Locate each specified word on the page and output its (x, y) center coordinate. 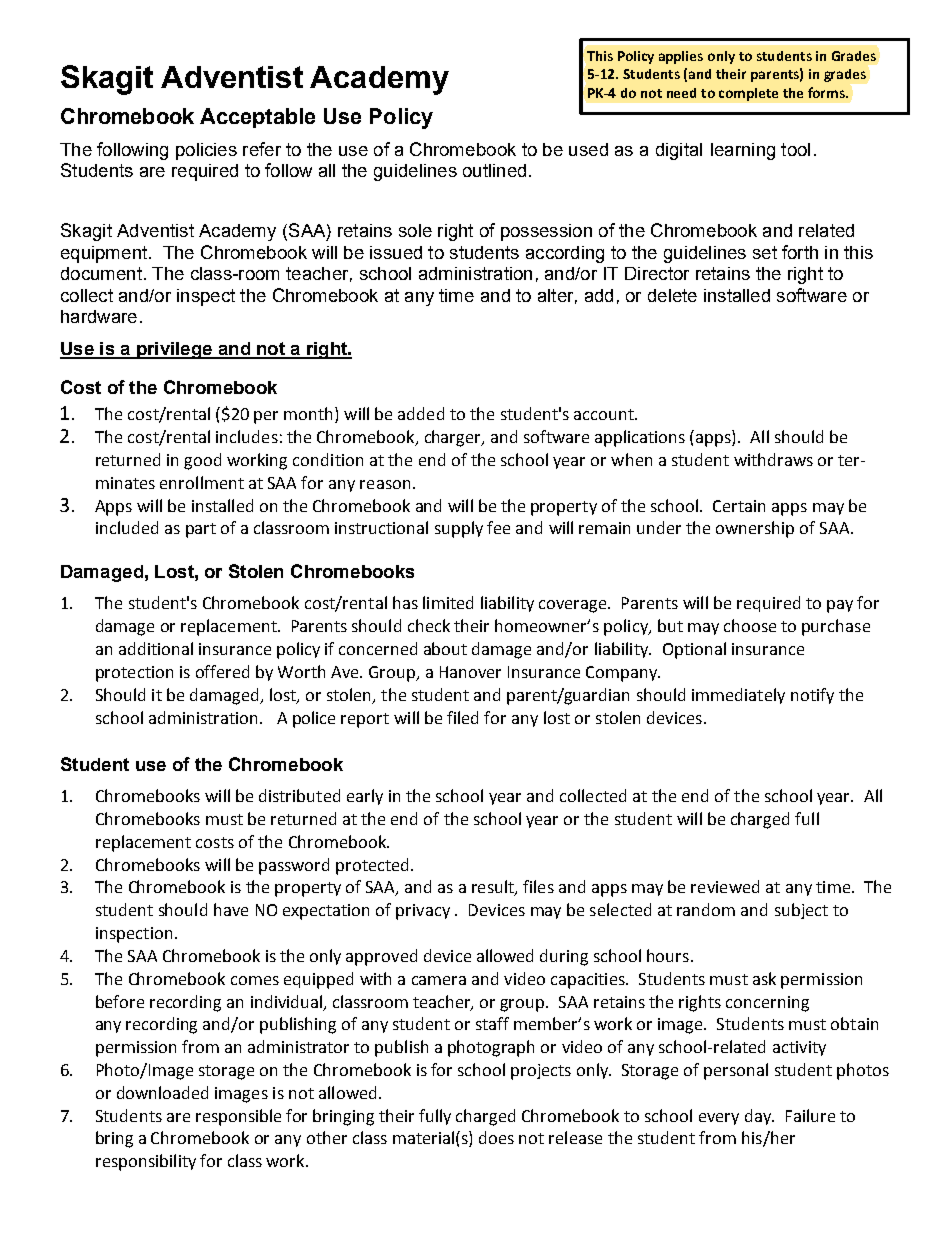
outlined (494, 170)
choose (750, 625)
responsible (238, 1117)
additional (156, 648)
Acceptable (257, 118)
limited (448, 602)
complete (748, 94)
